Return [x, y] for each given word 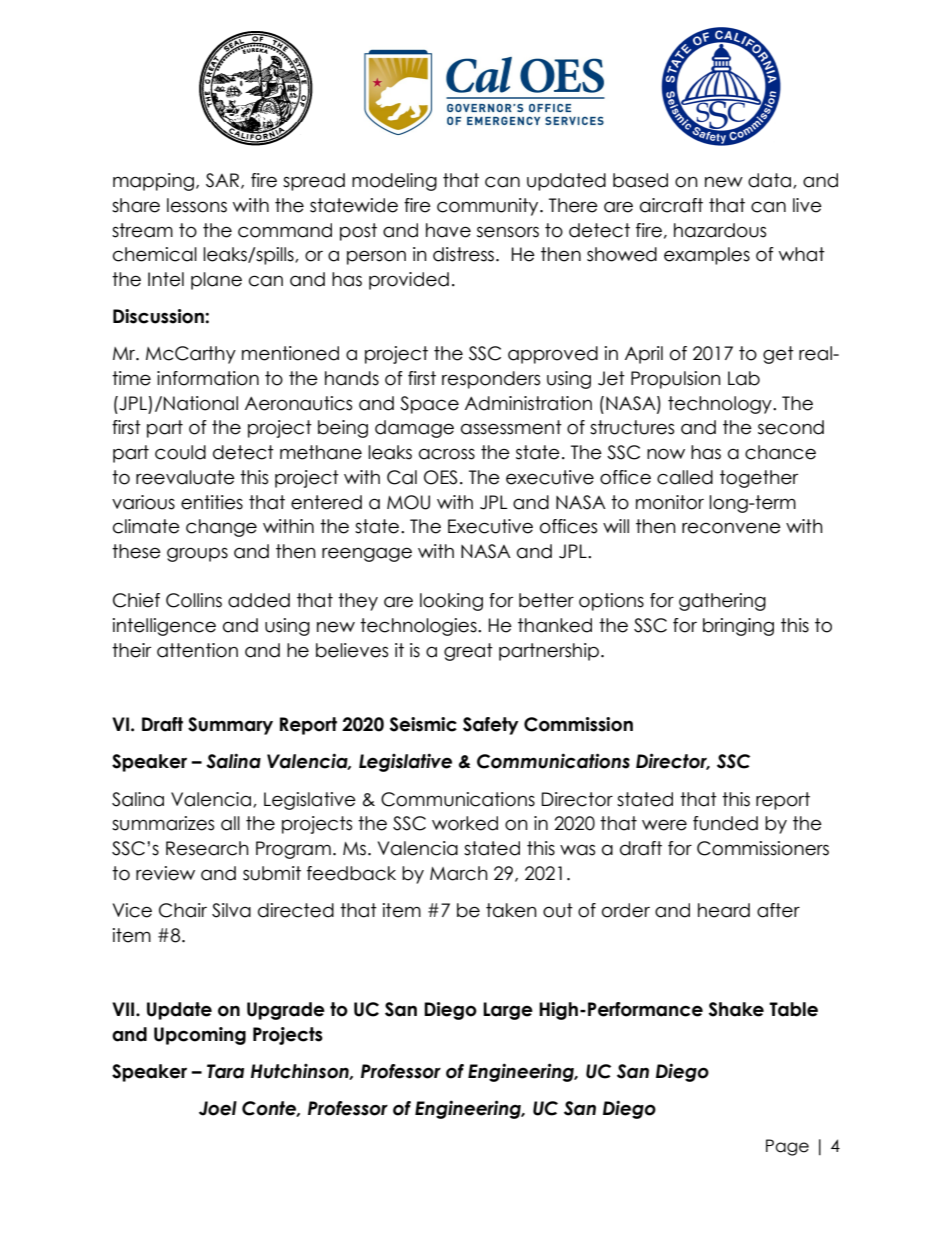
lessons [197, 205]
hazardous [720, 230]
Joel [218, 1108]
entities [212, 502]
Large [508, 1011]
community [489, 207]
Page [787, 1147]
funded [725, 823]
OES [440, 477]
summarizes [163, 823]
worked [465, 823]
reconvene [731, 528]
